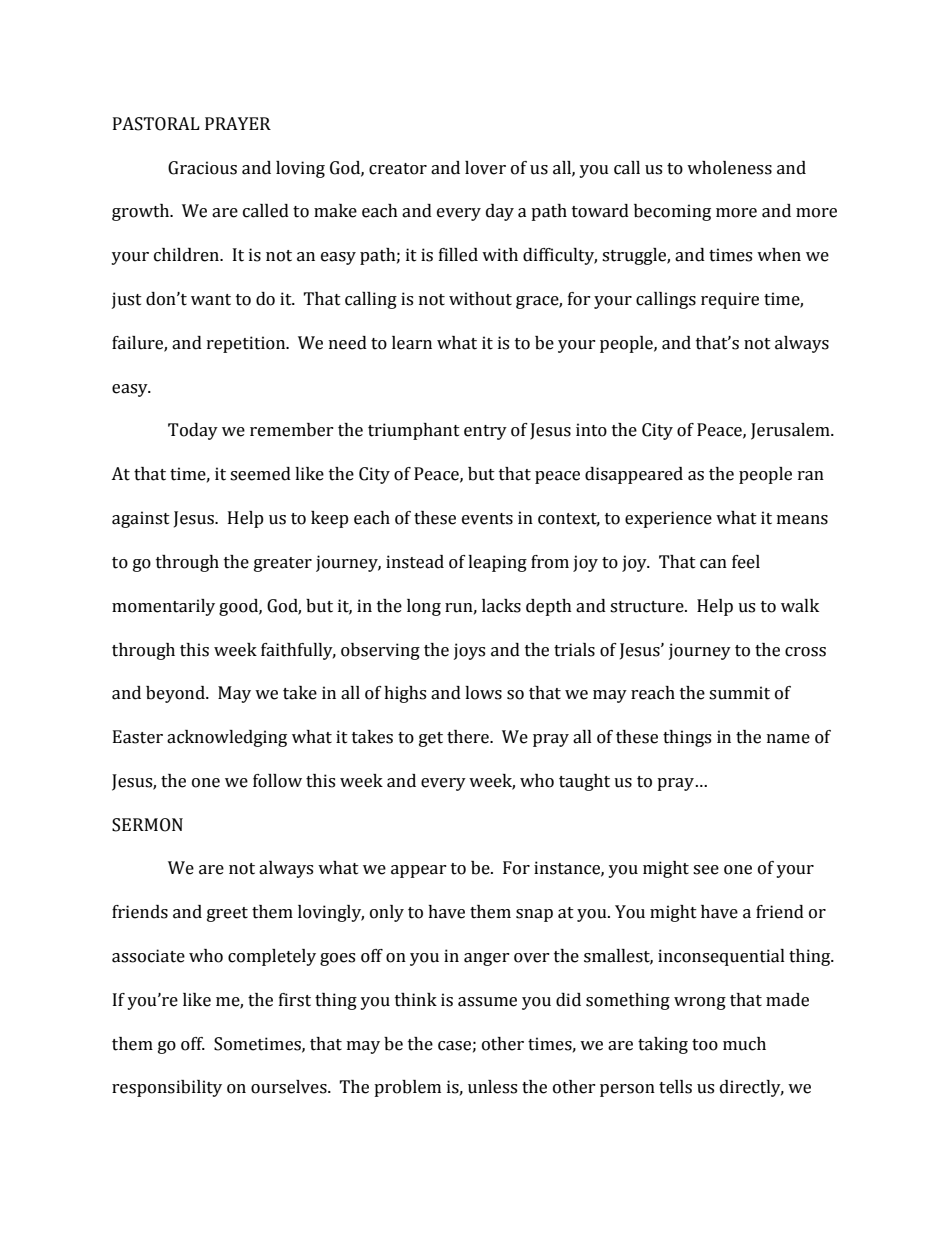  I want to click on entry, so click(485, 432).
